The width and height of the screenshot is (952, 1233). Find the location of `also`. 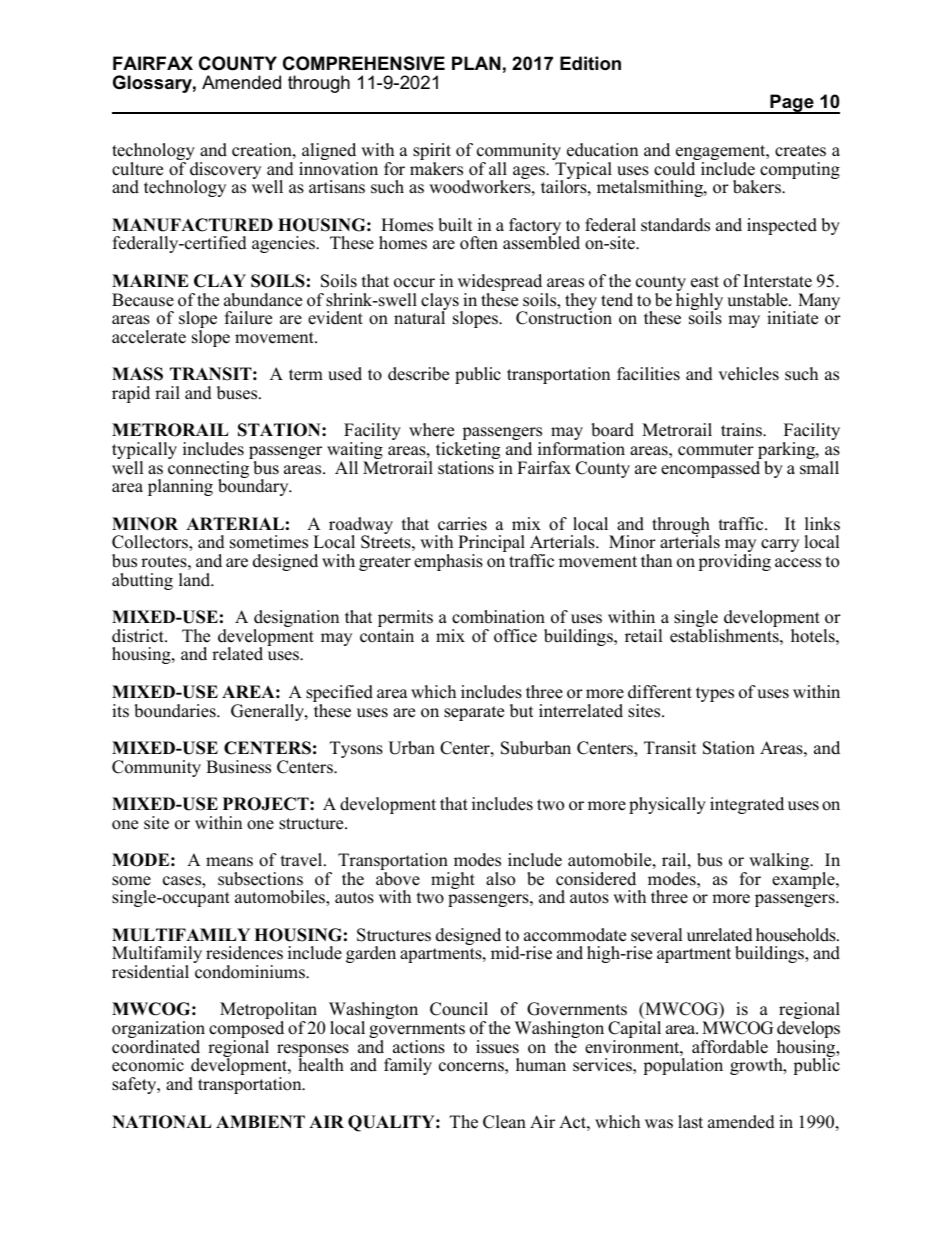

also is located at coordinates (500, 879).
